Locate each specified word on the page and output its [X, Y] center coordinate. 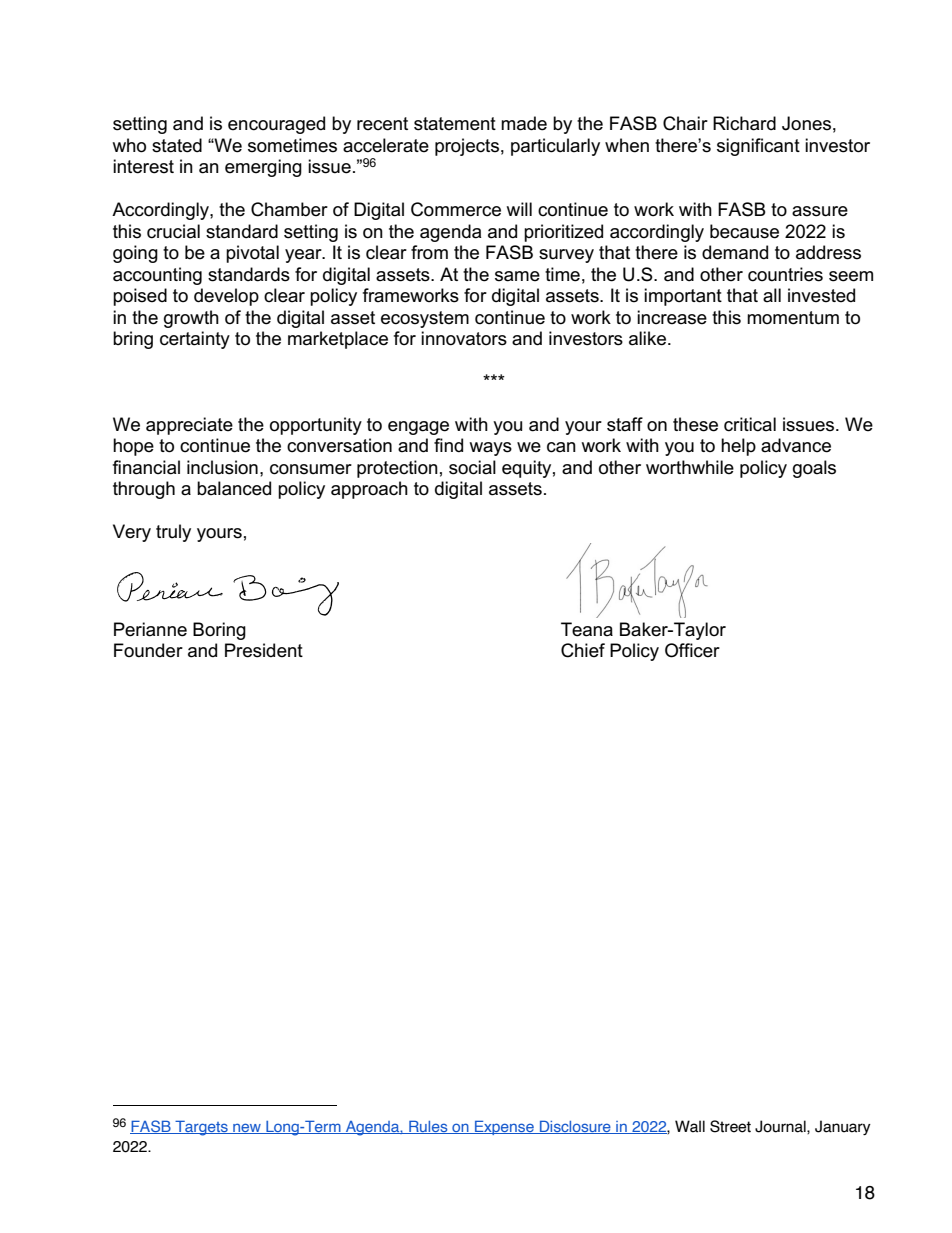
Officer [692, 650]
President [264, 650]
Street [730, 1126]
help [738, 447]
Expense [504, 1127]
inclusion [222, 467]
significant [758, 147]
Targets [201, 1128]
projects [467, 147]
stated [177, 145]
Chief [583, 650]
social [472, 467]
